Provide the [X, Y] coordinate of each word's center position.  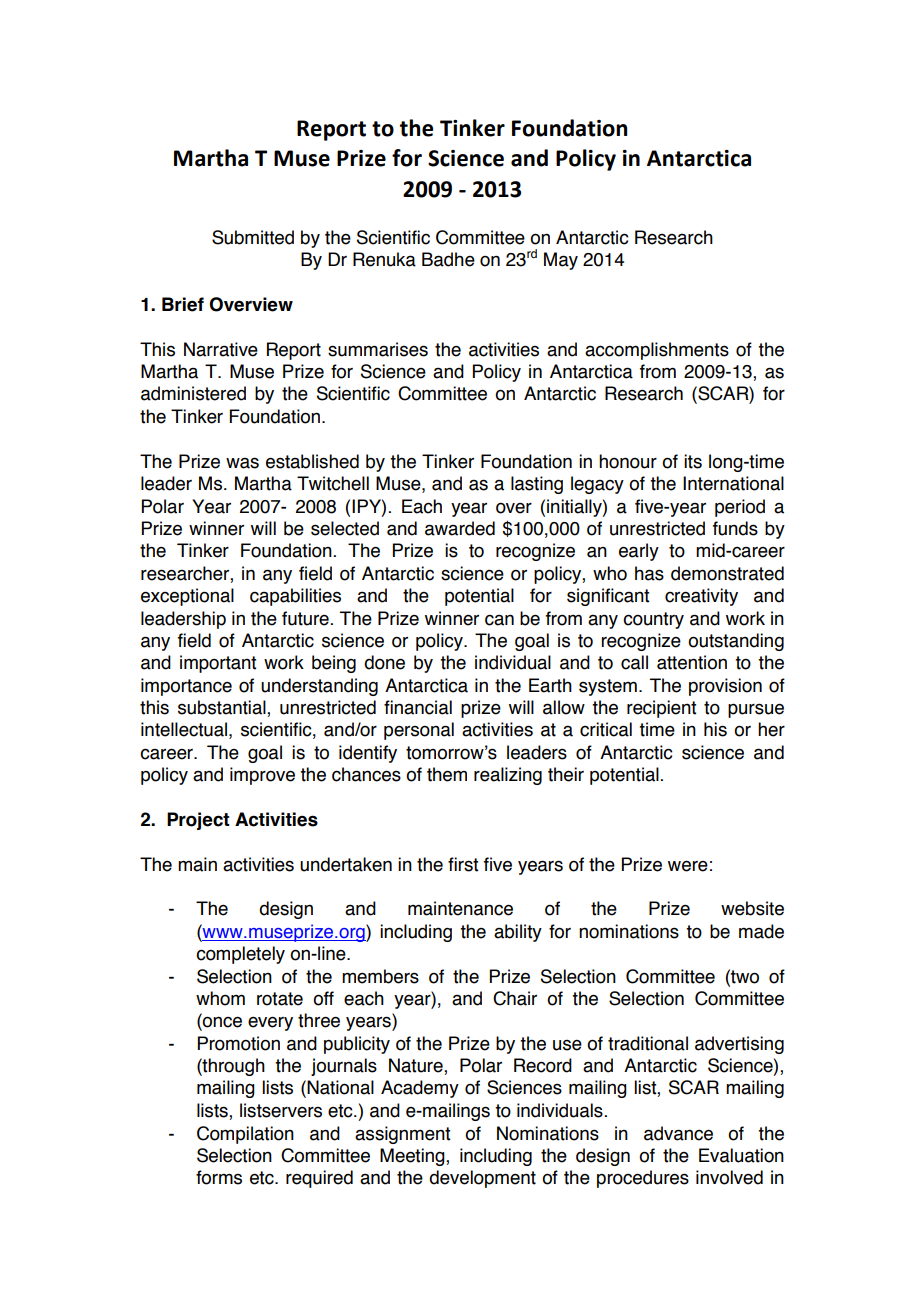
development [482, 1179]
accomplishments [657, 351]
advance [678, 1133]
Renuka [384, 259]
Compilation [245, 1135]
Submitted [253, 237]
